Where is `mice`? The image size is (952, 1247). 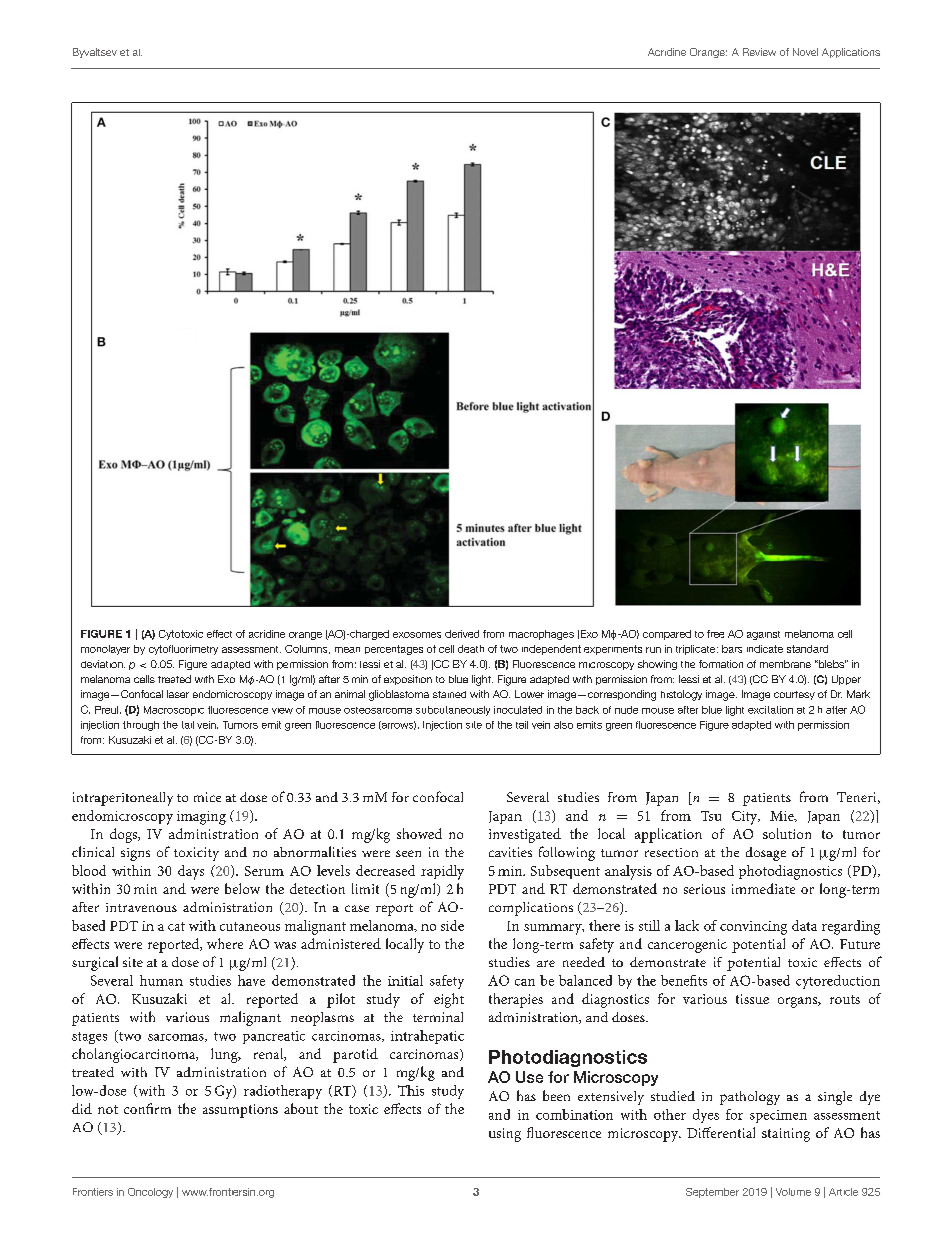 mice is located at coordinates (207, 797).
